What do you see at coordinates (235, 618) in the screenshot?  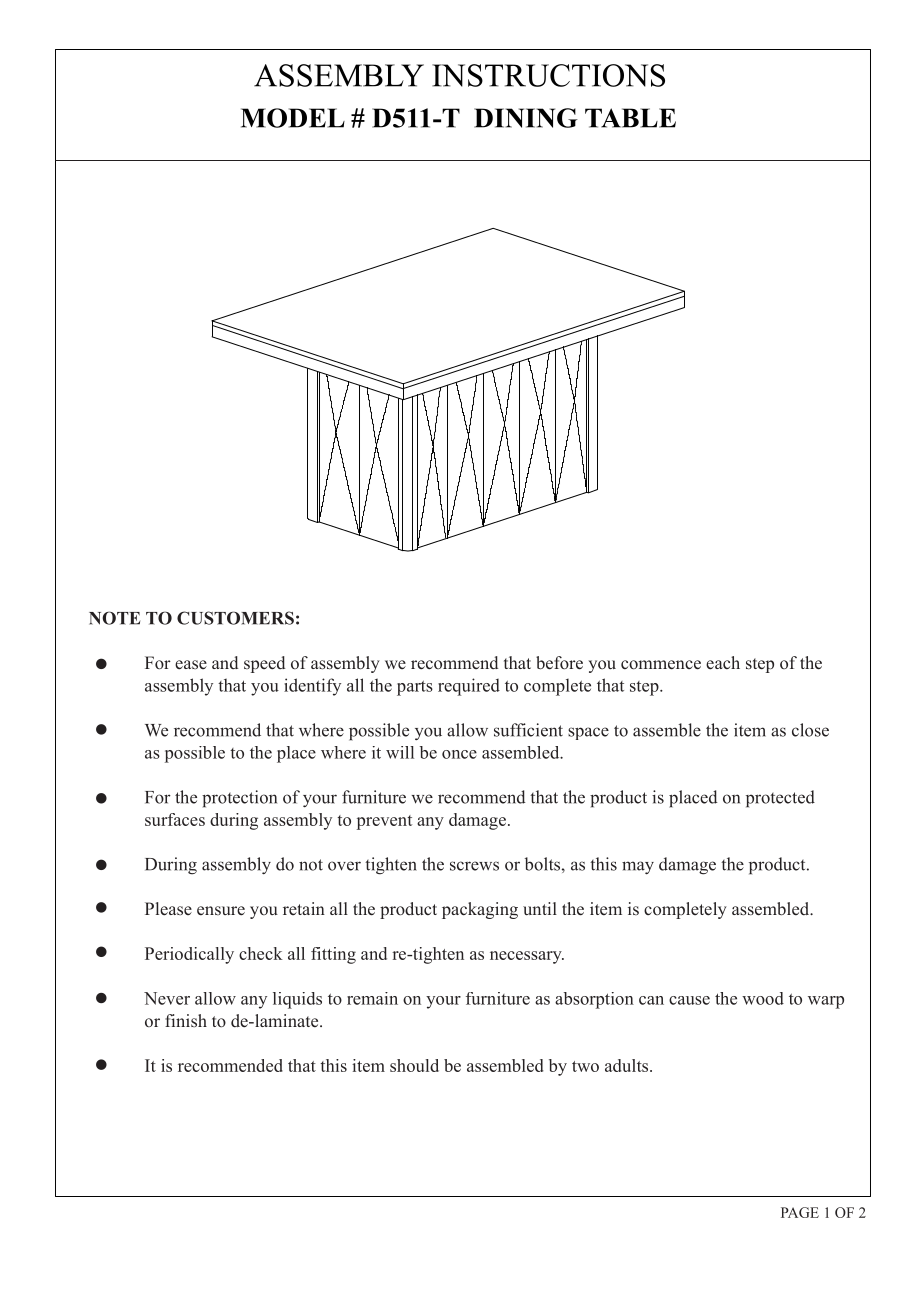 I see `CUSTOMERS` at bounding box center [235, 618].
